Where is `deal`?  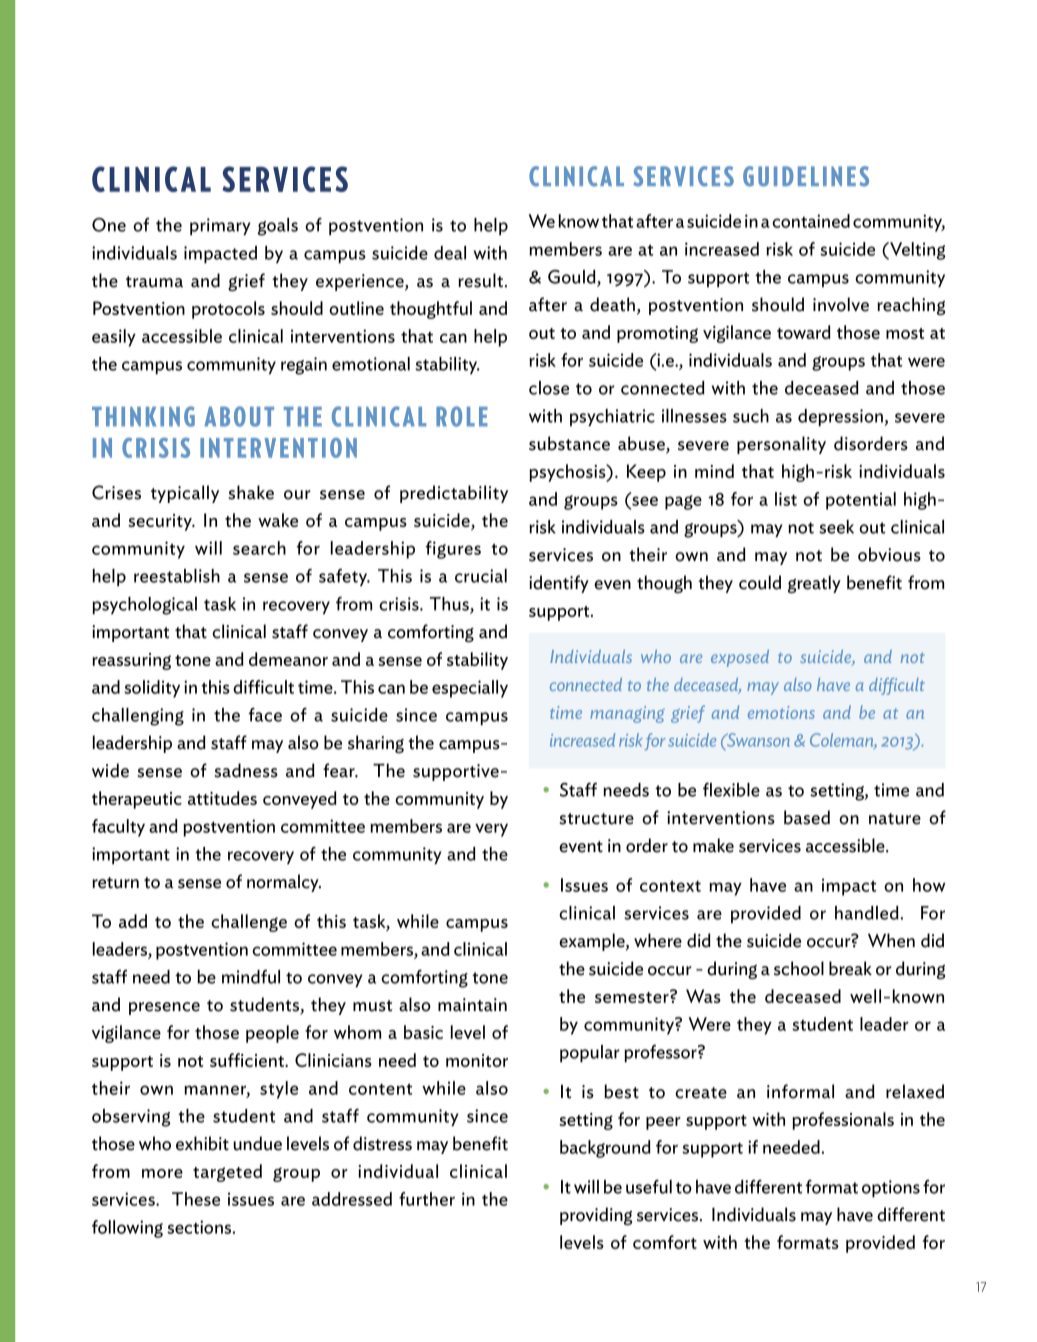
deal is located at coordinates (450, 253).
